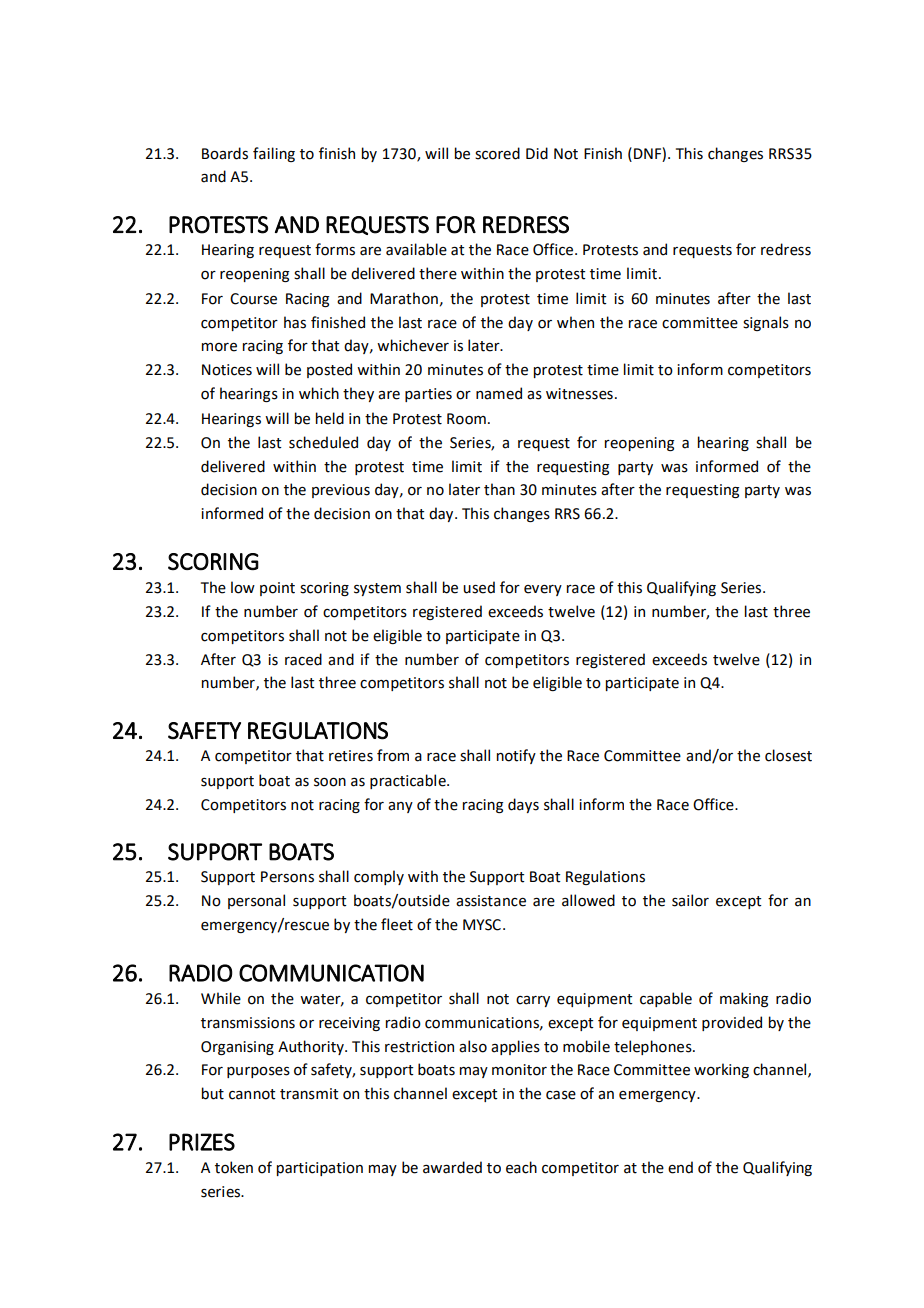 The image size is (924, 1308). I want to click on point, so click(277, 589).
